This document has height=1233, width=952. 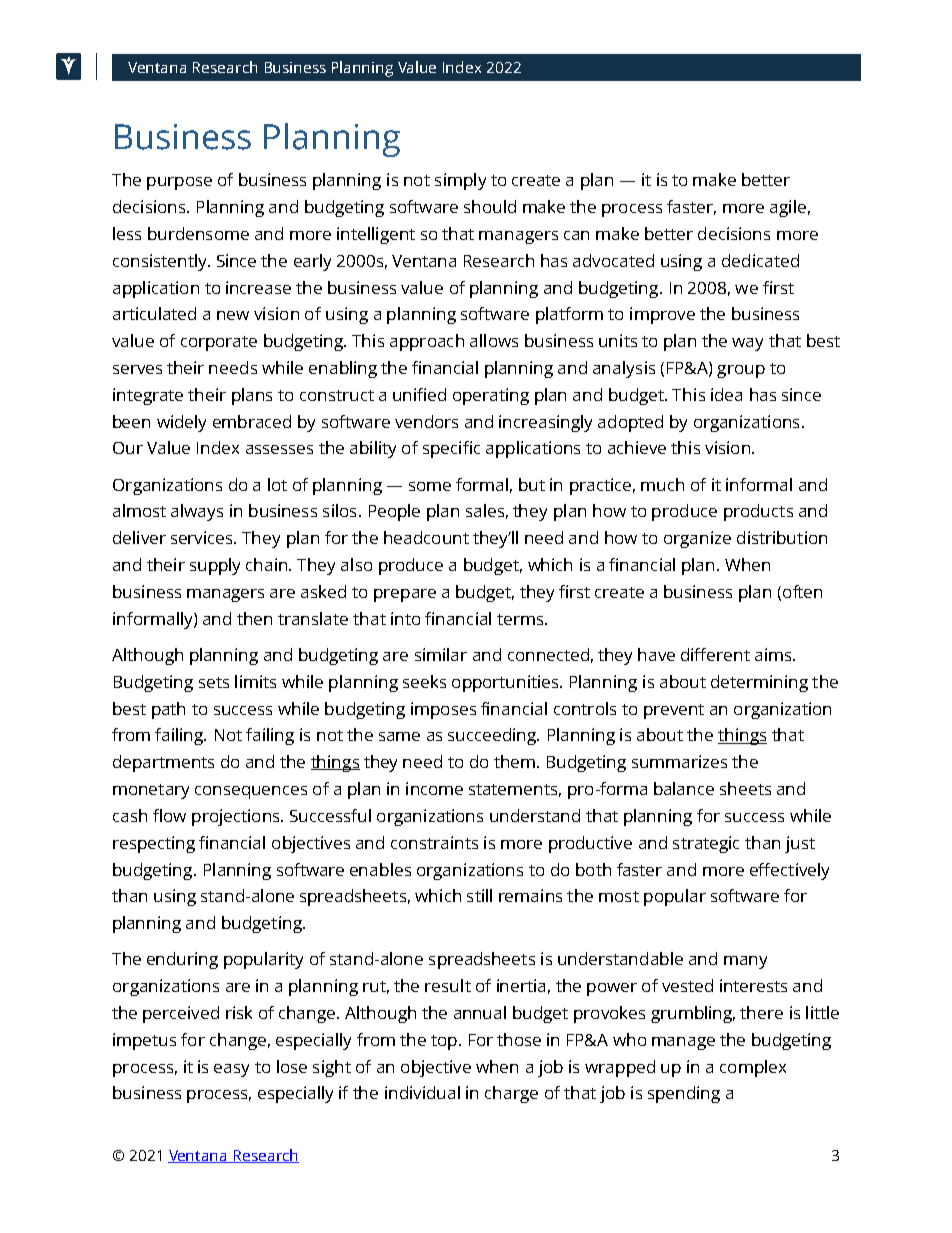 I want to click on widely, so click(x=181, y=423).
